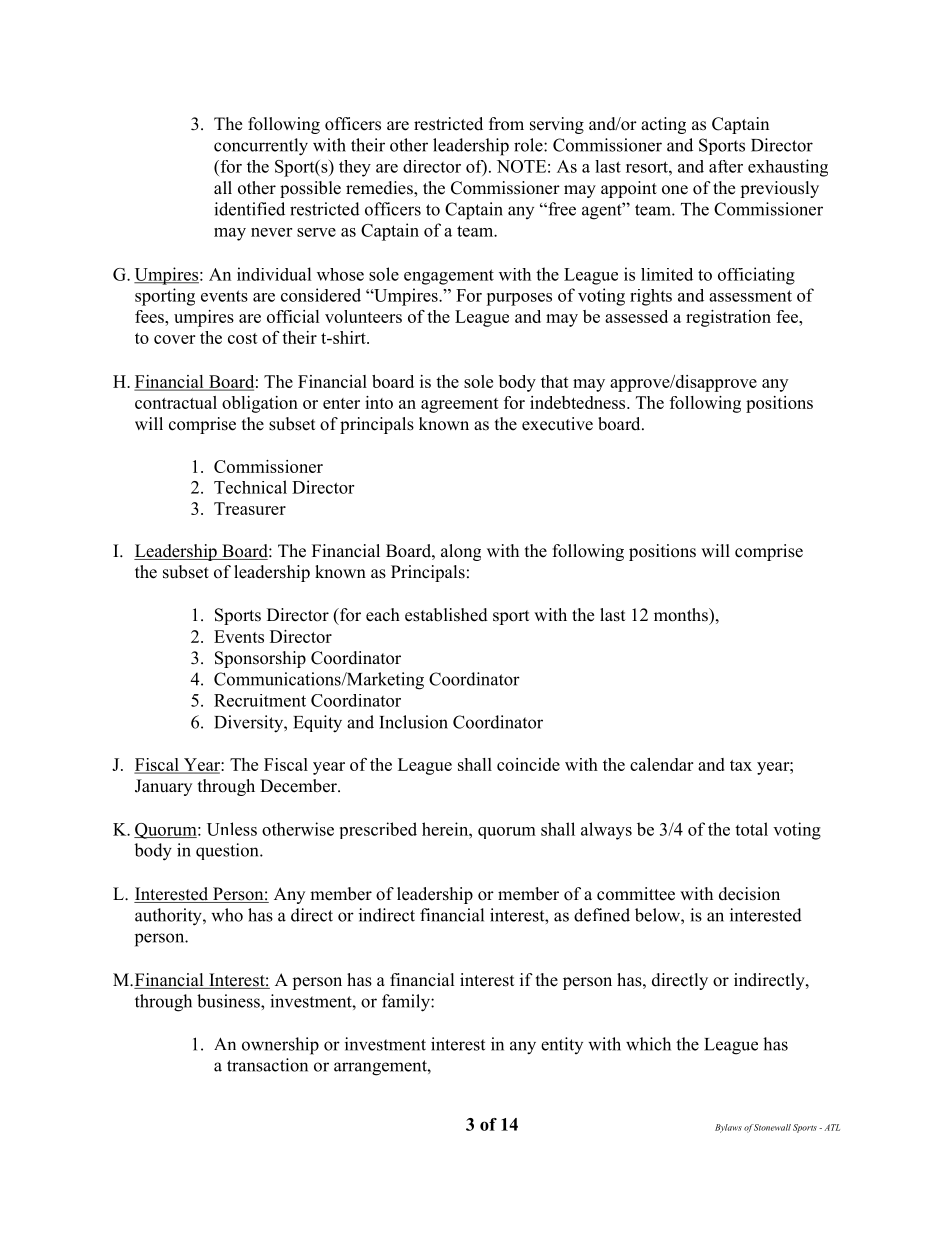 Image resolution: width=952 pixels, height=1233 pixels. What do you see at coordinates (529, 145) in the screenshot?
I see `role` at bounding box center [529, 145].
